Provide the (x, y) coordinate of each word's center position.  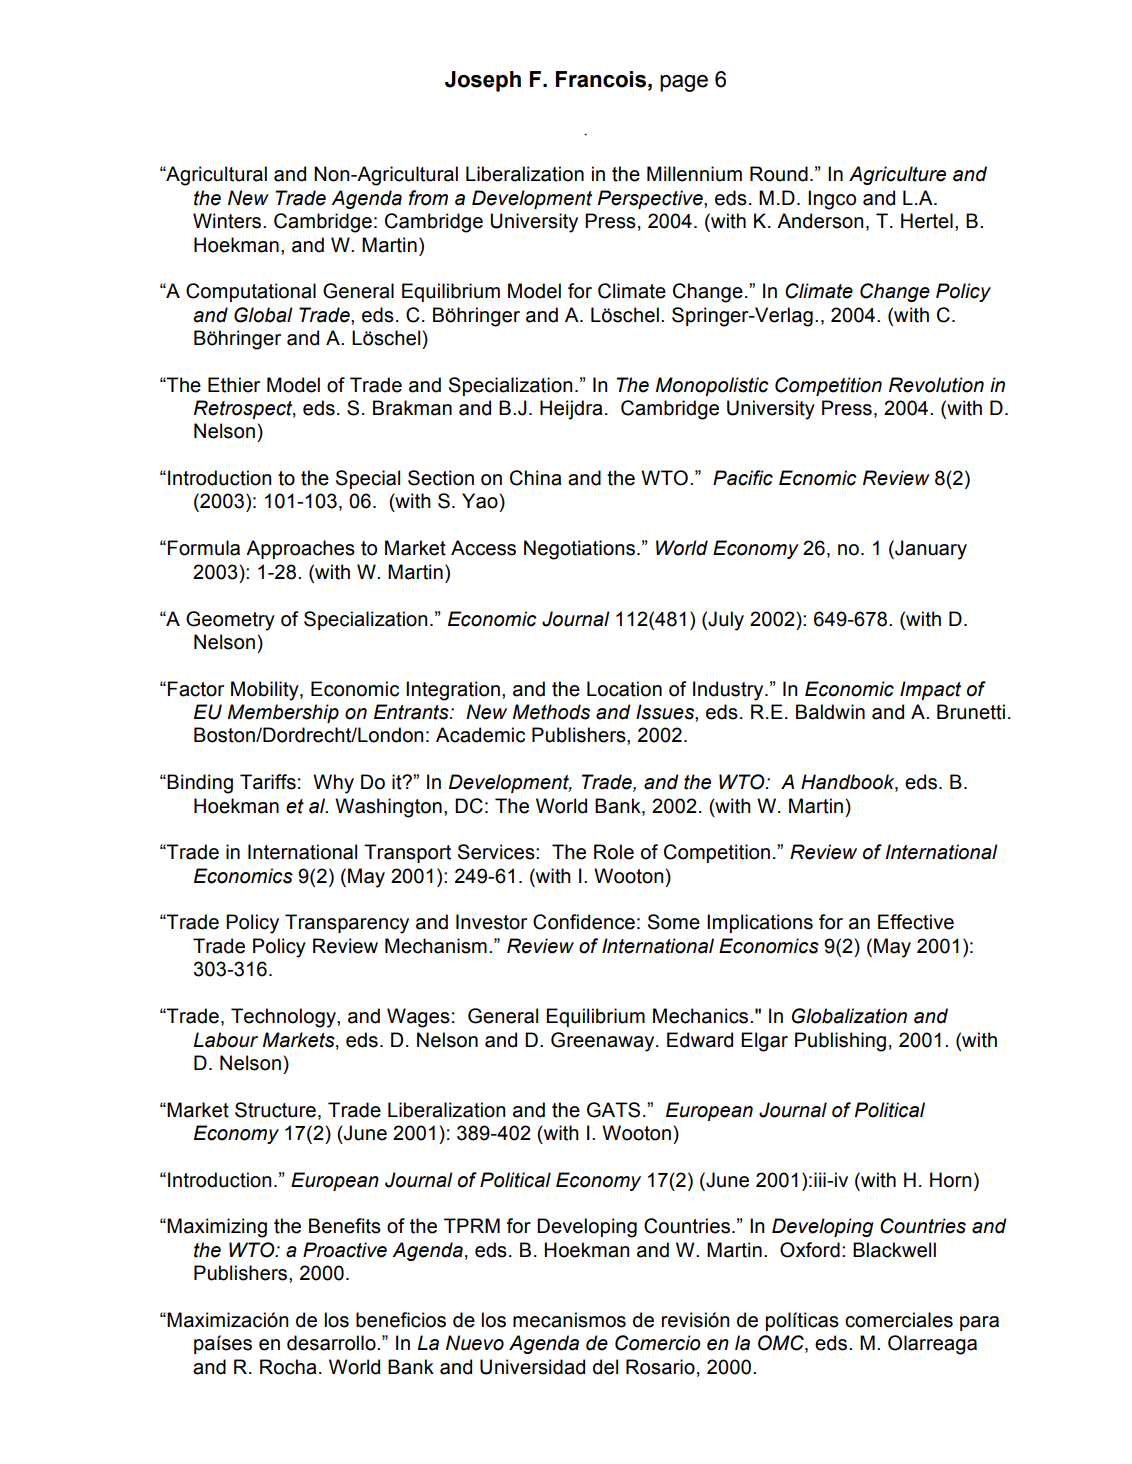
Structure (275, 1110)
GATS (613, 1110)
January (930, 550)
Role (614, 852)
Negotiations (579, 550)
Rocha (288, 1367)
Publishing (840, 1042)
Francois (601, 79)
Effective (916, 922)
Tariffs (268, 782)
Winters (228, 221)
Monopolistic (712, 386)
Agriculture (897, 175)
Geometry (230, 621)
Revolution (936, 385)
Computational (251, 292)
